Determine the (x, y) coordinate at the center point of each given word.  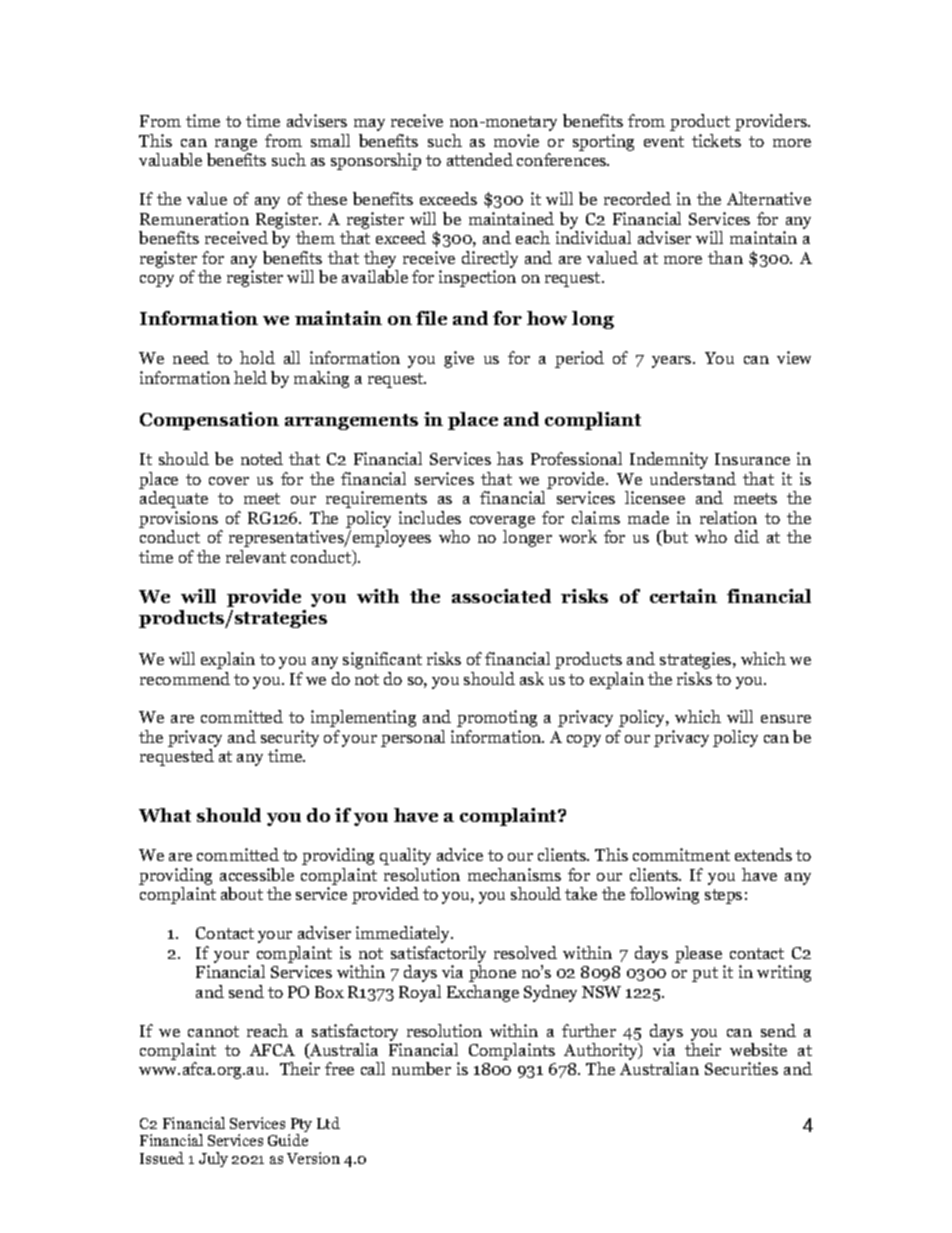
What (165, 815)
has (510, 458)
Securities (741, 1068)
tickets (716, 140)
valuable (170, 159)
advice (460, 854)
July (213, 1159)
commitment (681, 854)
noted (262, 458)
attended (480, 159)
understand (693, 478)
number (421, 1068)
